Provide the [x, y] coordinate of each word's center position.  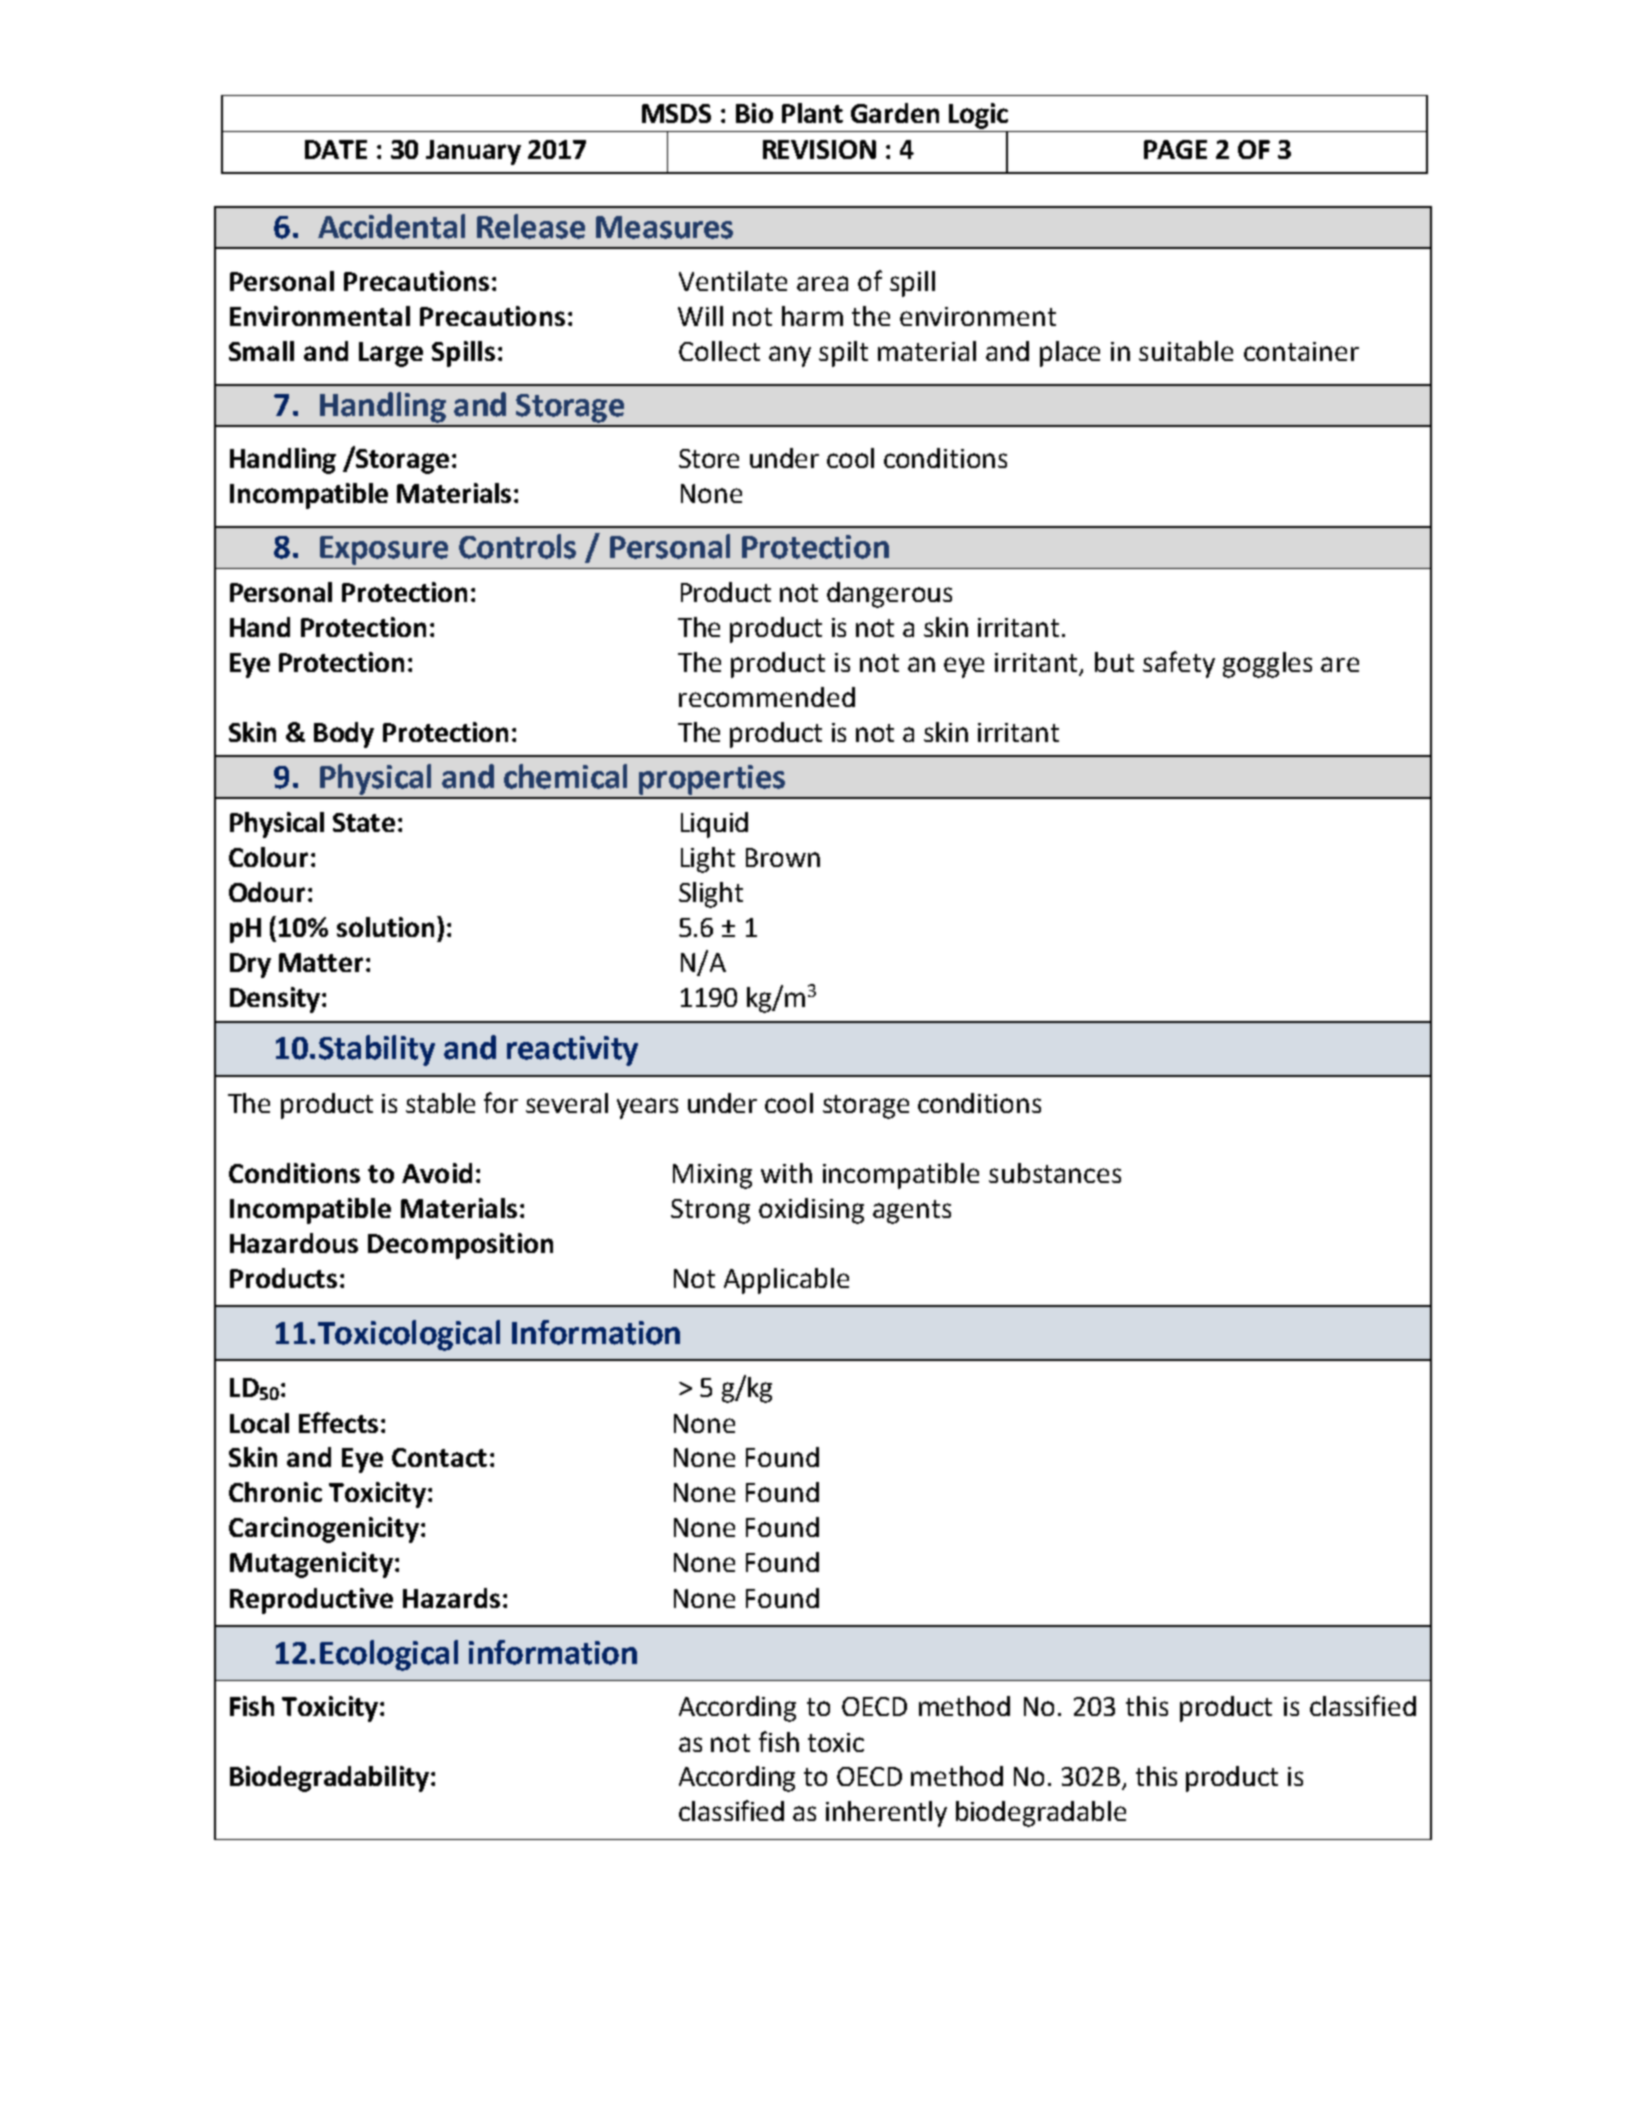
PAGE [1175, 149]
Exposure [384, 550]
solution [385, 927]
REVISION [819, 149]
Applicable [786, 1281]
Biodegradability [331, 1779]
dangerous [889, 595]
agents [912, 1212]
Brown [783, 857]
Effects [338, 1422]
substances [1055, 1173]
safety [1179, 664]
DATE [336, 149]
